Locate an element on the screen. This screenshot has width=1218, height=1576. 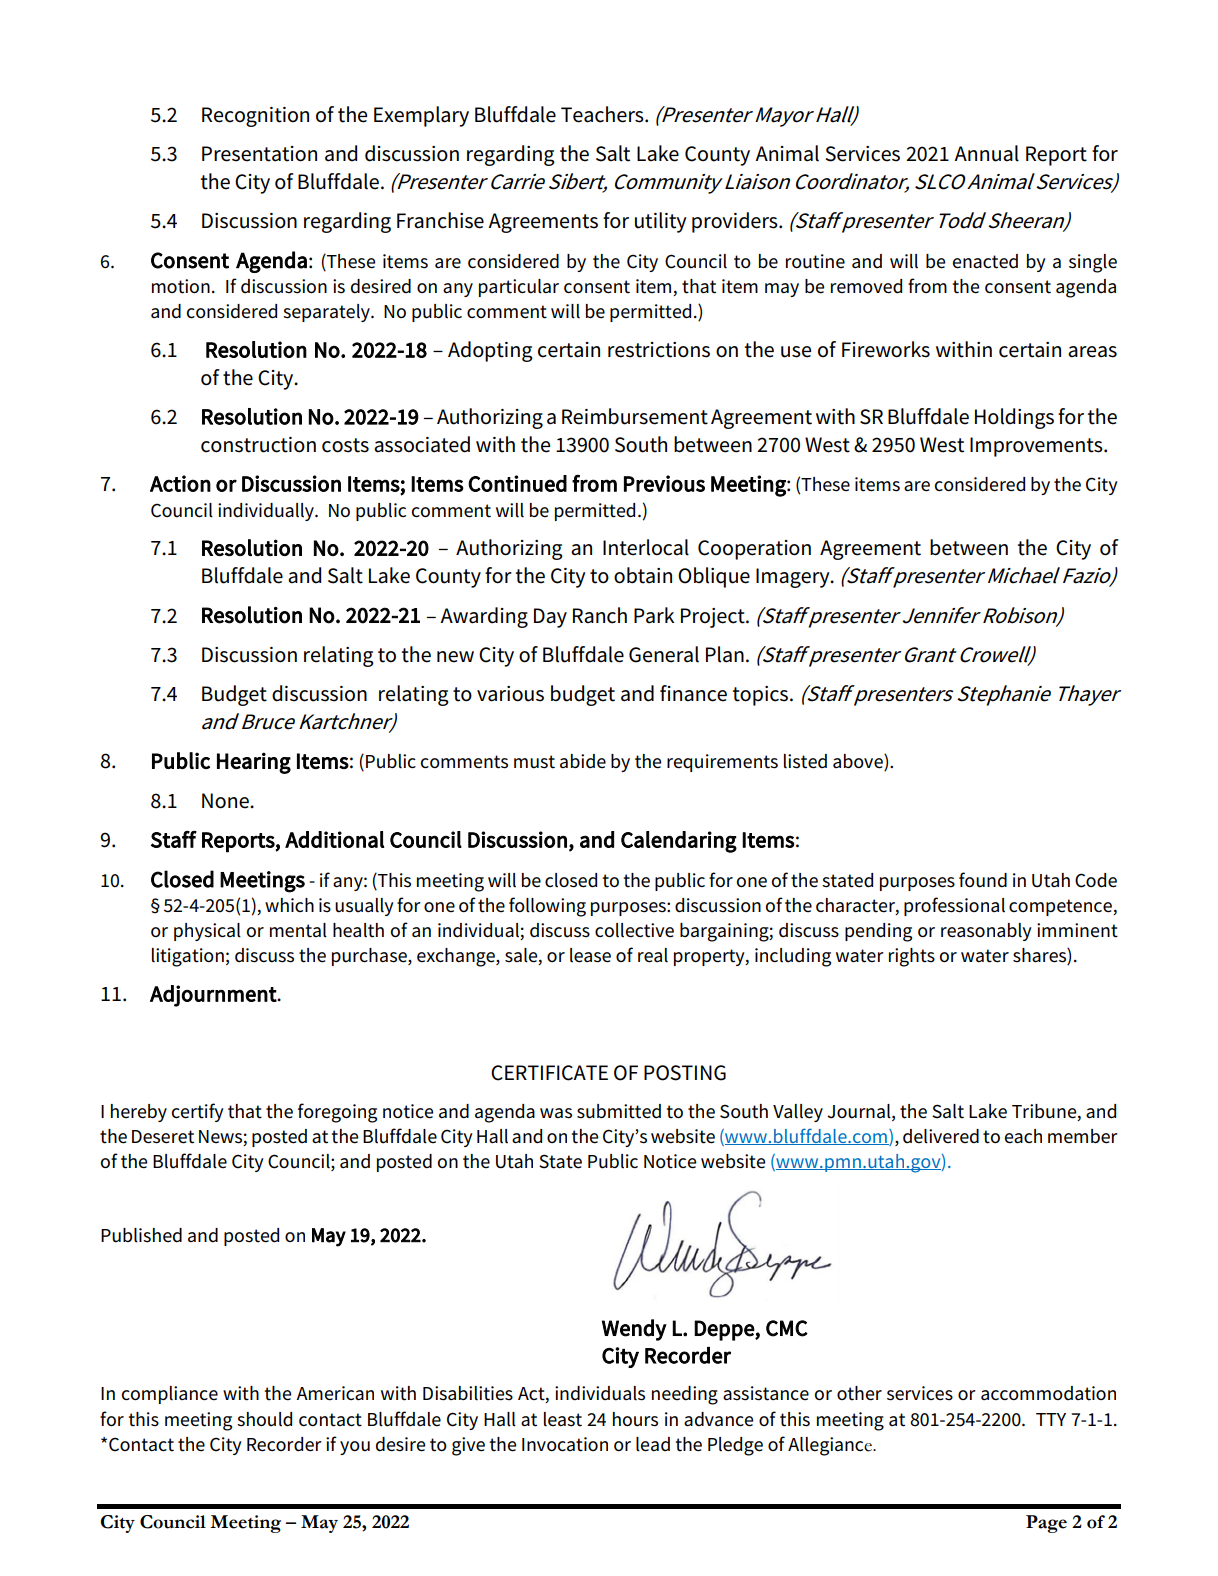
mental is located at coordinates (298, 930).
